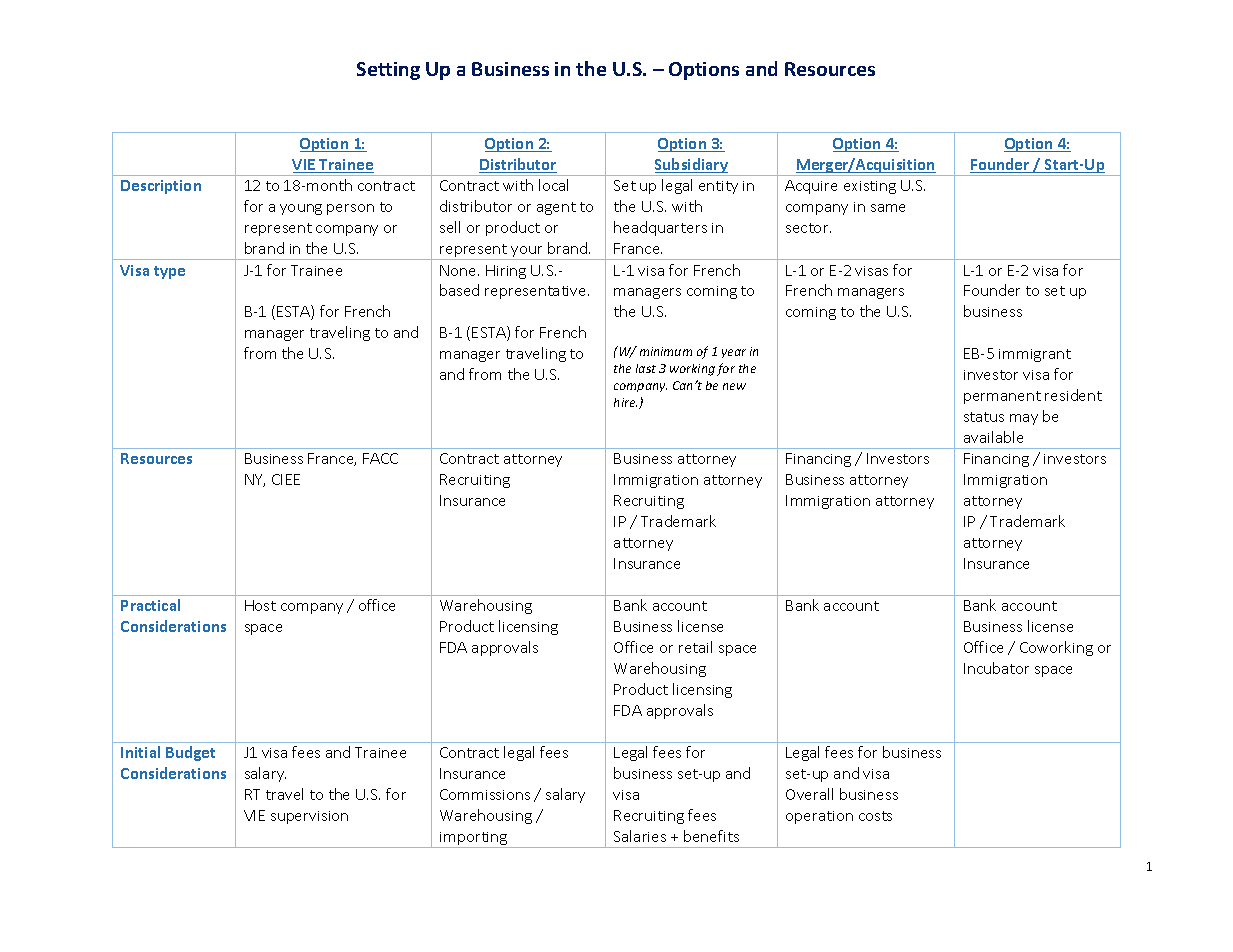  What do you see at coordinates (380, 458) in the document?
I see `FACC` at bounding box center [380, 458].
